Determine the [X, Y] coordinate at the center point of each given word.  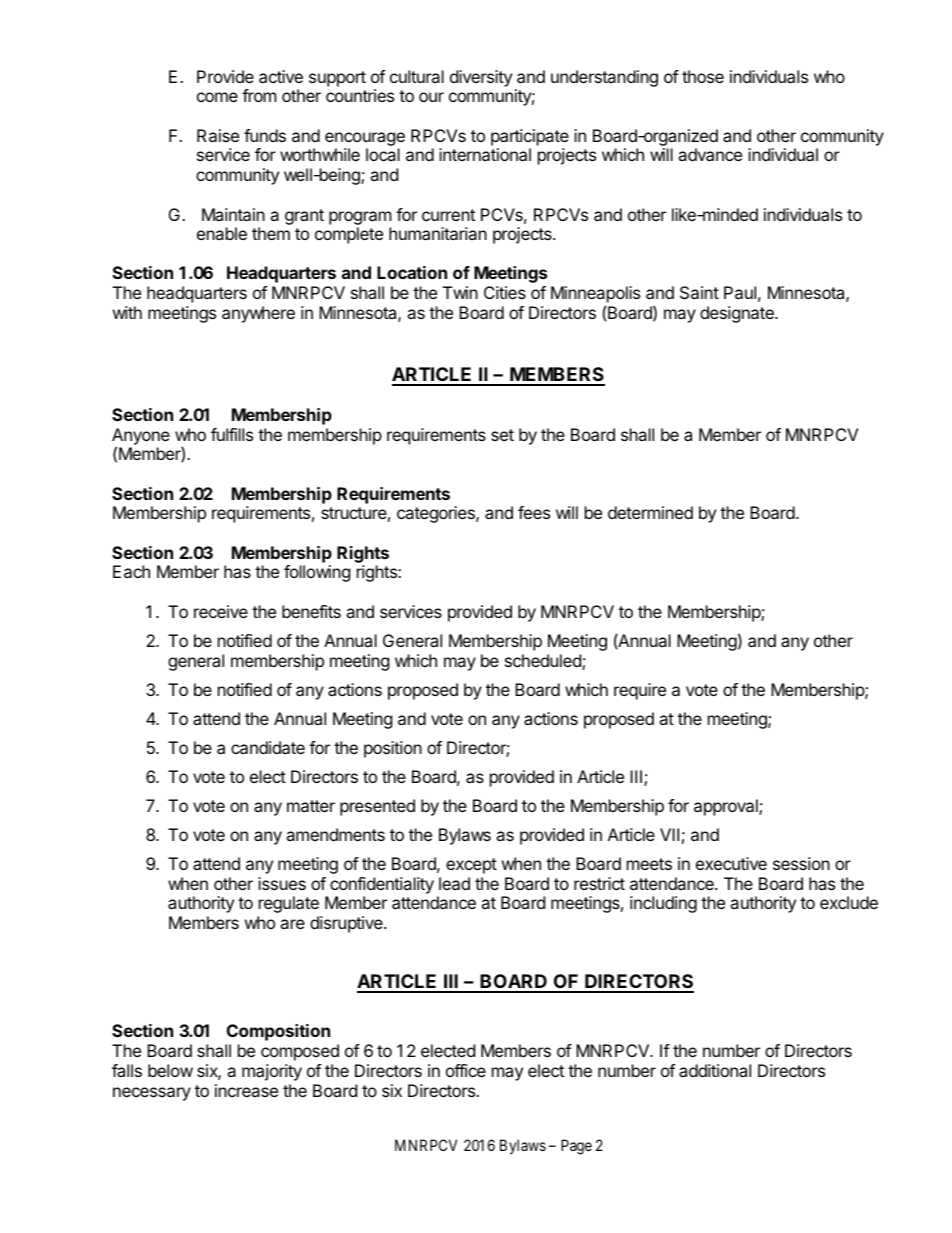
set [502, 435]
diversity [481, 78]
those [703, 76]
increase [246, 1090]
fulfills [232, 434]
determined [650, 512]
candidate [268, 747]
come [217, 97]
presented [377, 807]
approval [727, 807]
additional [715, 1070]
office [466, 1070]
